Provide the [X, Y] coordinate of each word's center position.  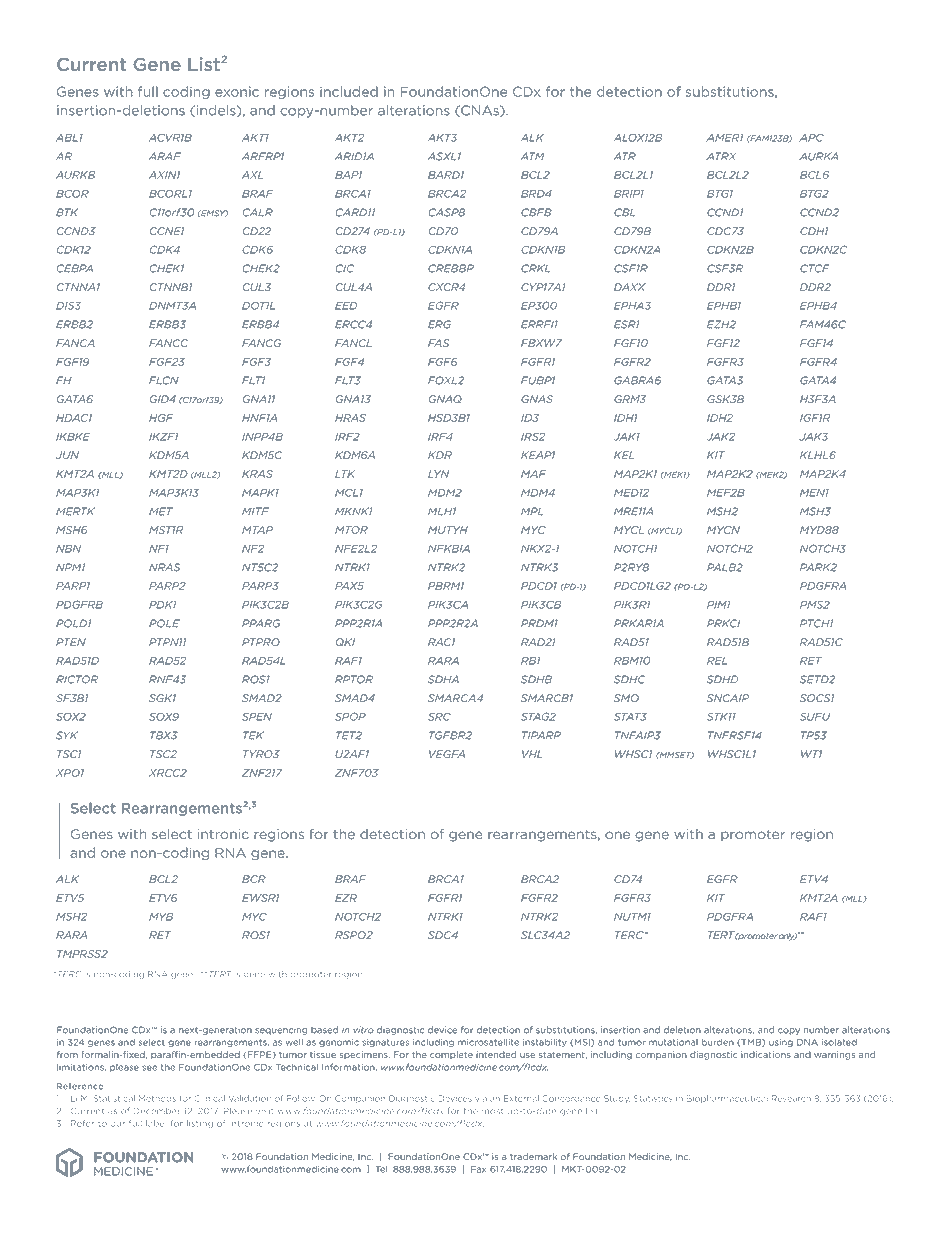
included [349, 91]
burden [718, 1042]
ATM [532, 156]
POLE [164, 623]
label [155, 1123]
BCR [254, 879]
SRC [439, 716]
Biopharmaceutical [727, 1099]
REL [717, 661]
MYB [161, 917]
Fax [478, 1169]
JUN [67, 455]
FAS [438, 343]
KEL [624, 455]
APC [811, 137]
